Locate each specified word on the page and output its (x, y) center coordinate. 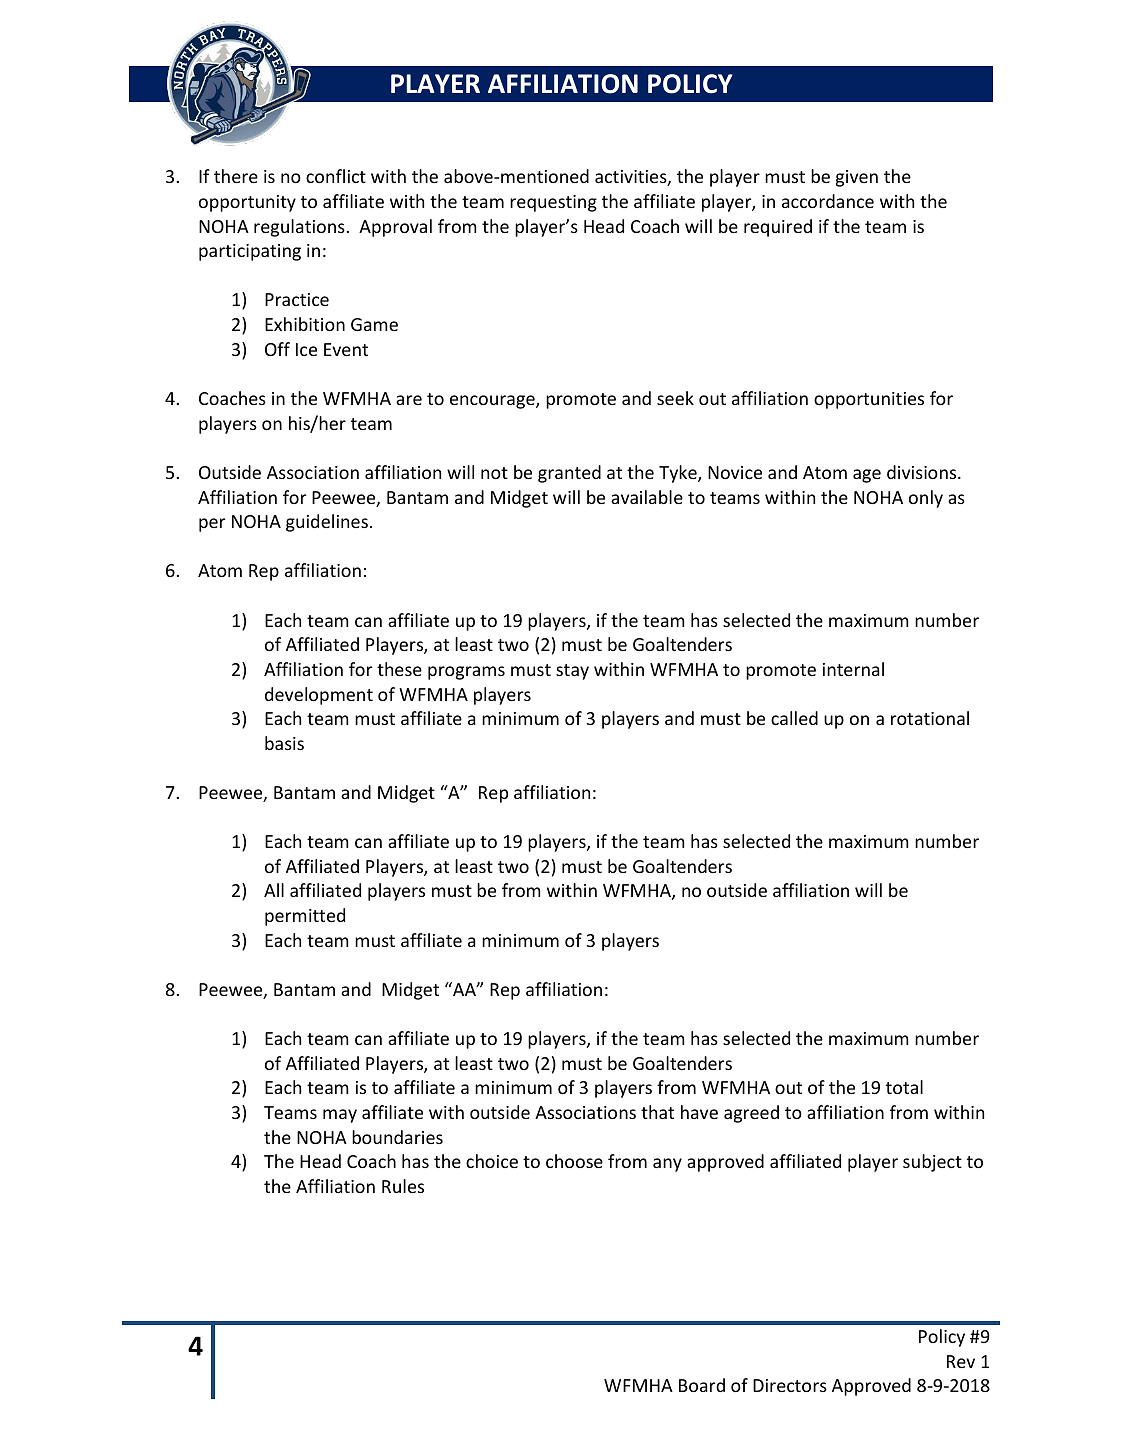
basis (284, 743)
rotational (930, 718)
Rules (403, 1186)
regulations (300, 228)
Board (702, 1385)
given (857, 178)
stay (572, 672)
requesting (553, 203)
